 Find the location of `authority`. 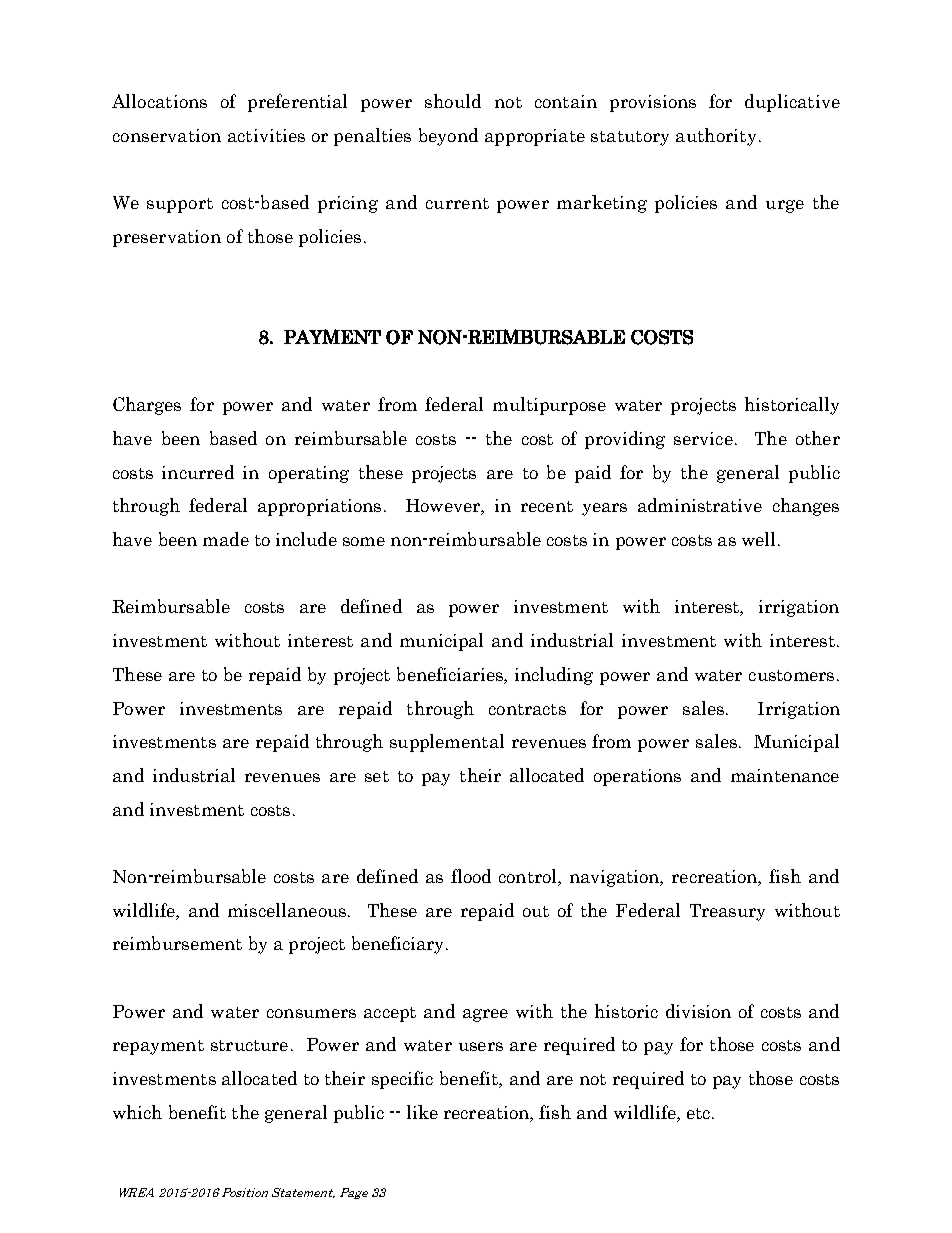

authority is located at coordinates (716, 137).
